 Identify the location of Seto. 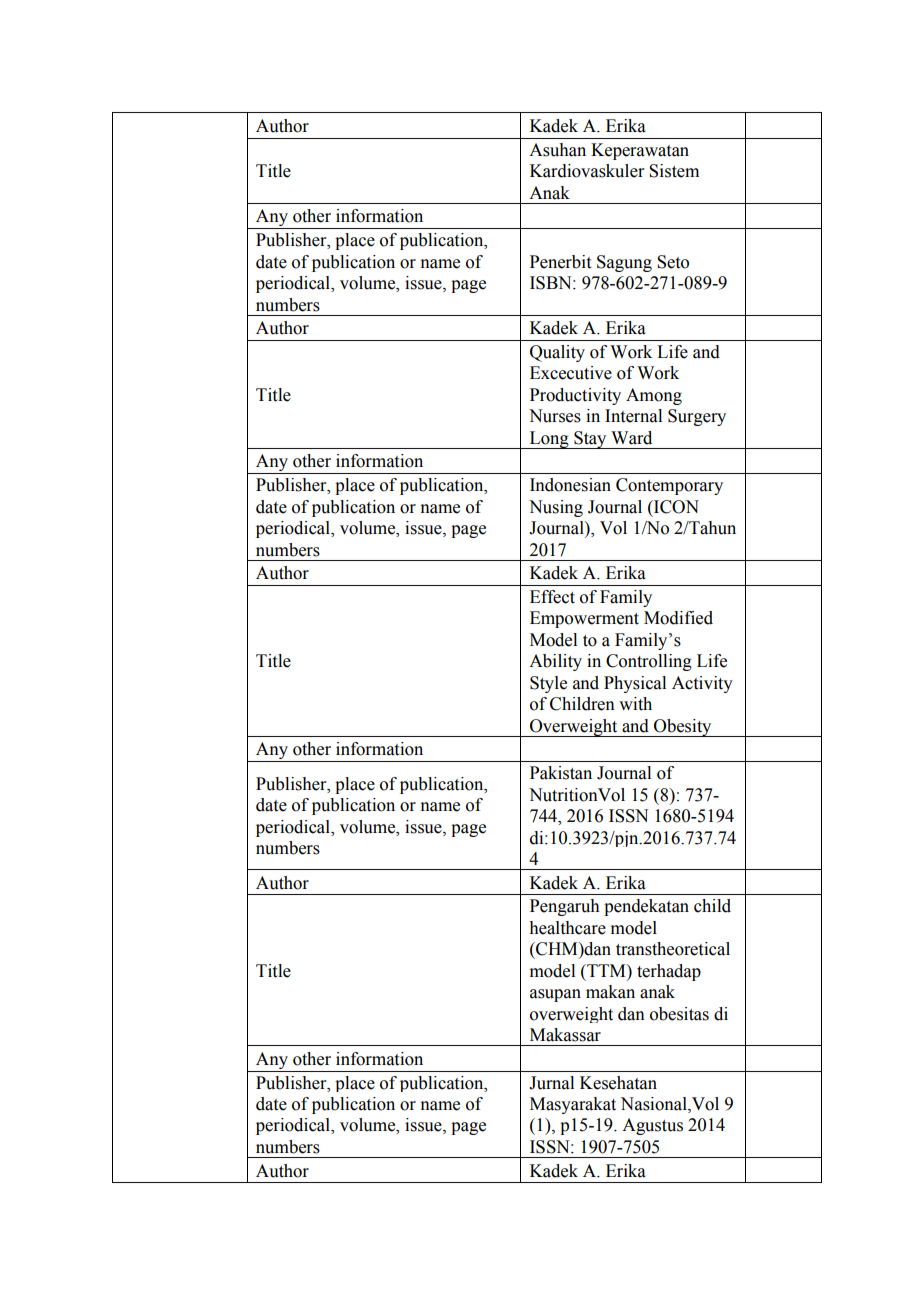
(673, 262).
